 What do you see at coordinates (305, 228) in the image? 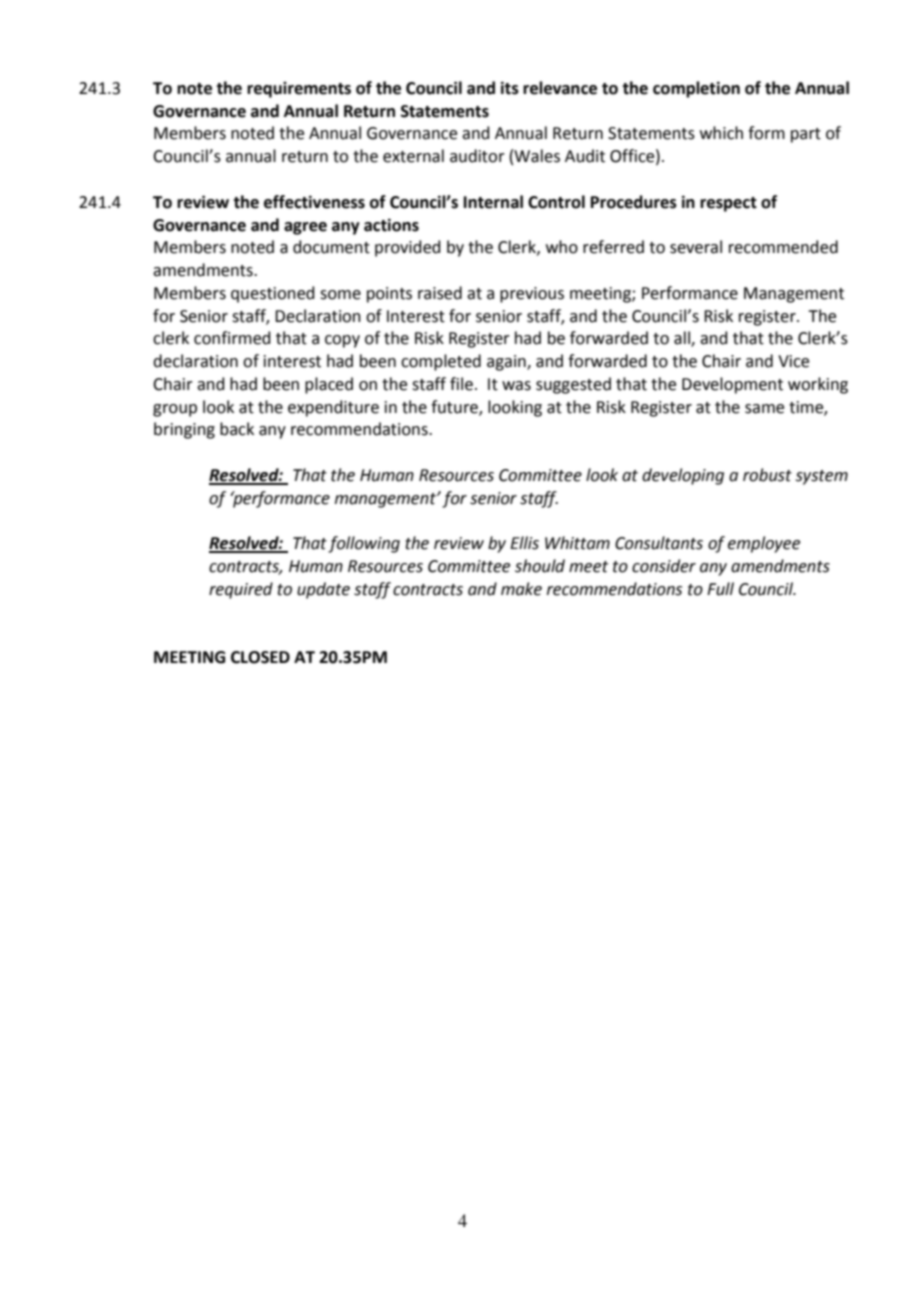
I see `agree` at bounding box center [305, 228].
